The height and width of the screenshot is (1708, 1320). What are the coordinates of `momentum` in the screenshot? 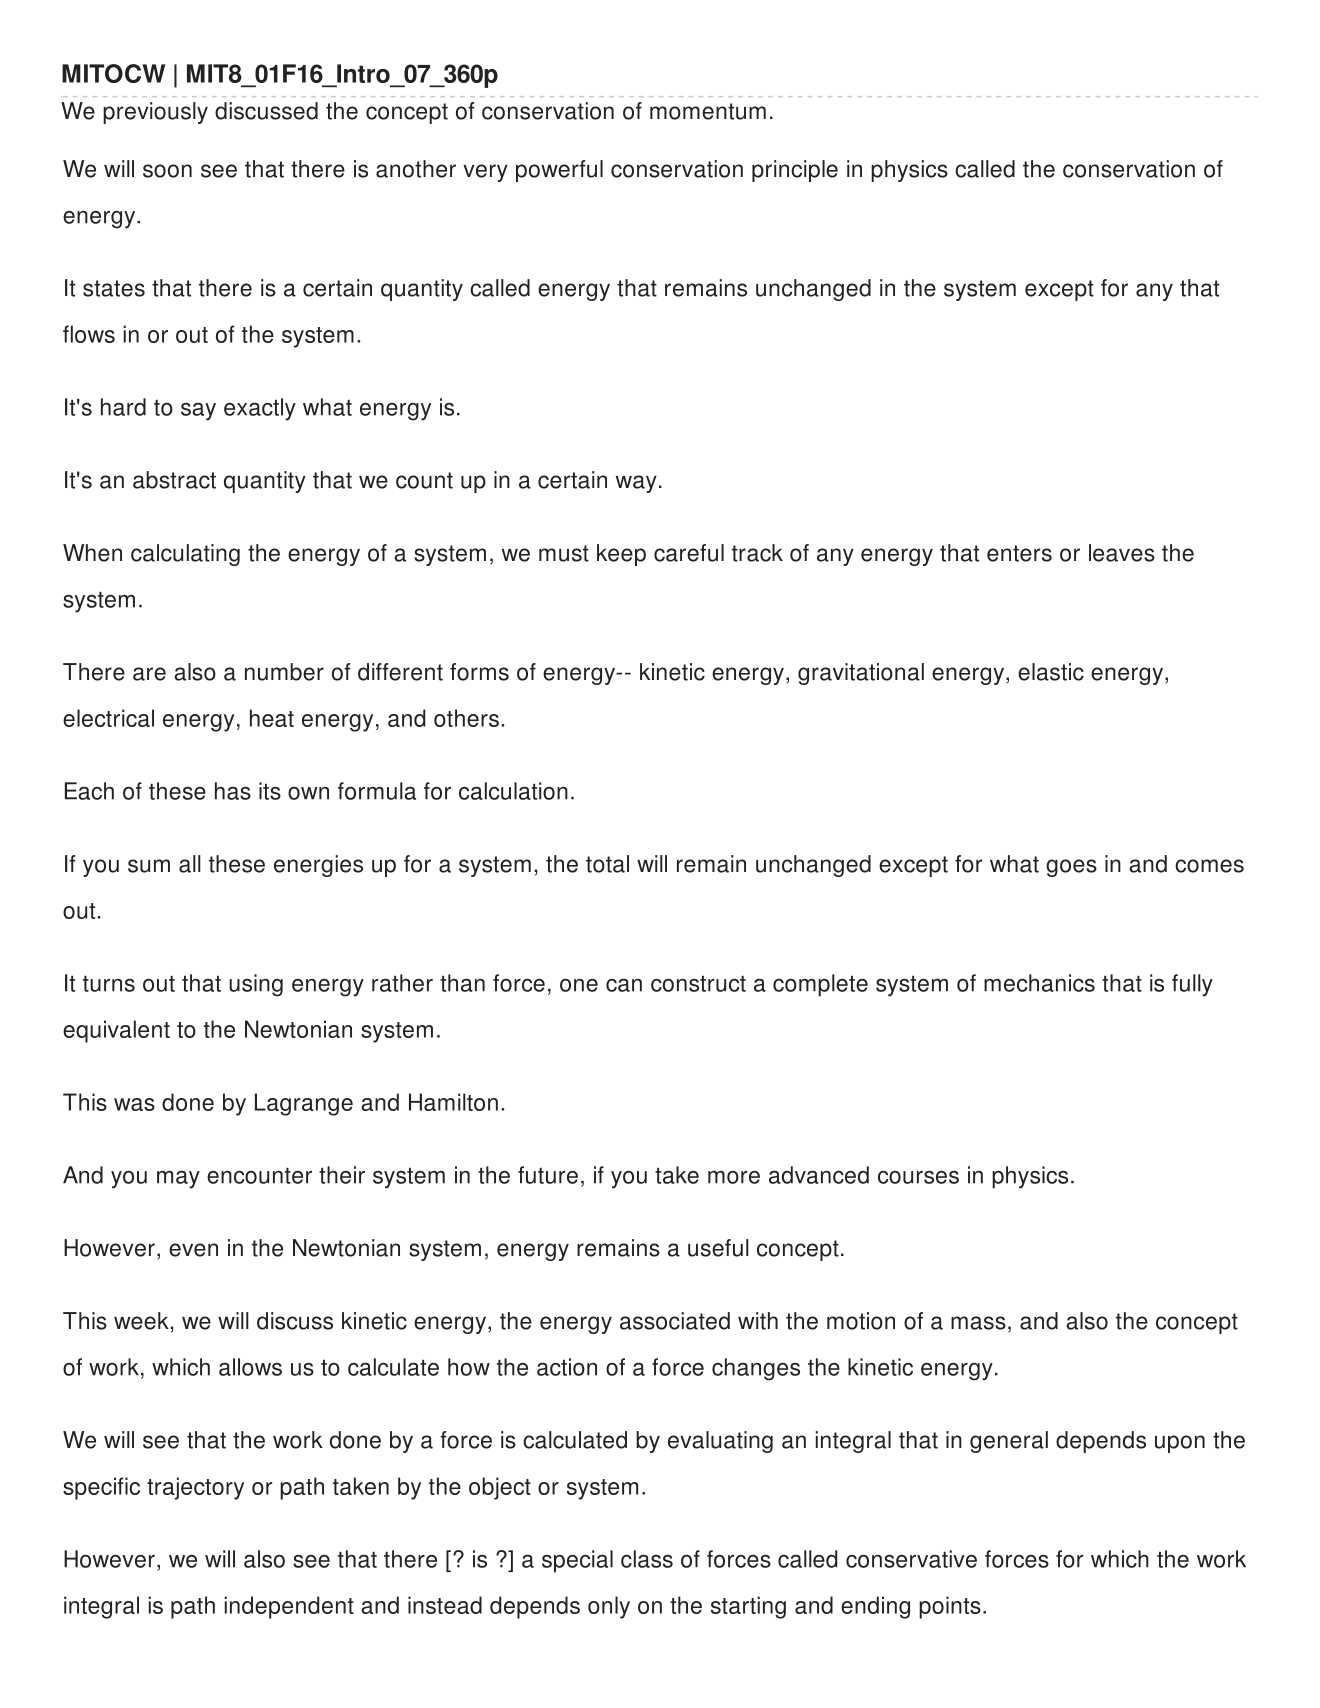 It's located at (708, 111).
